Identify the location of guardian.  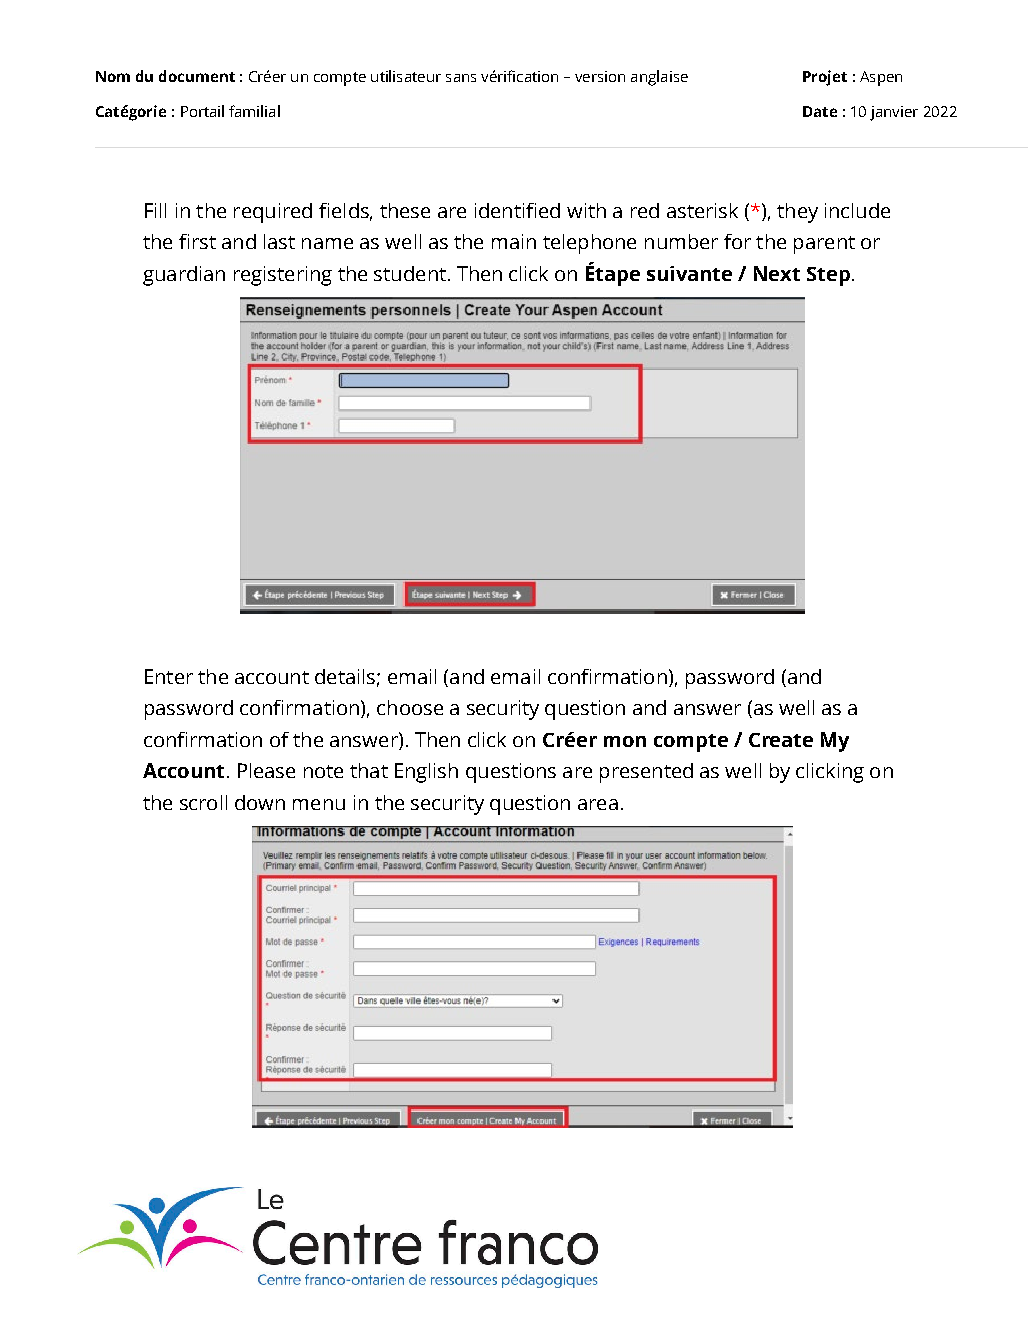
(184, 276).
